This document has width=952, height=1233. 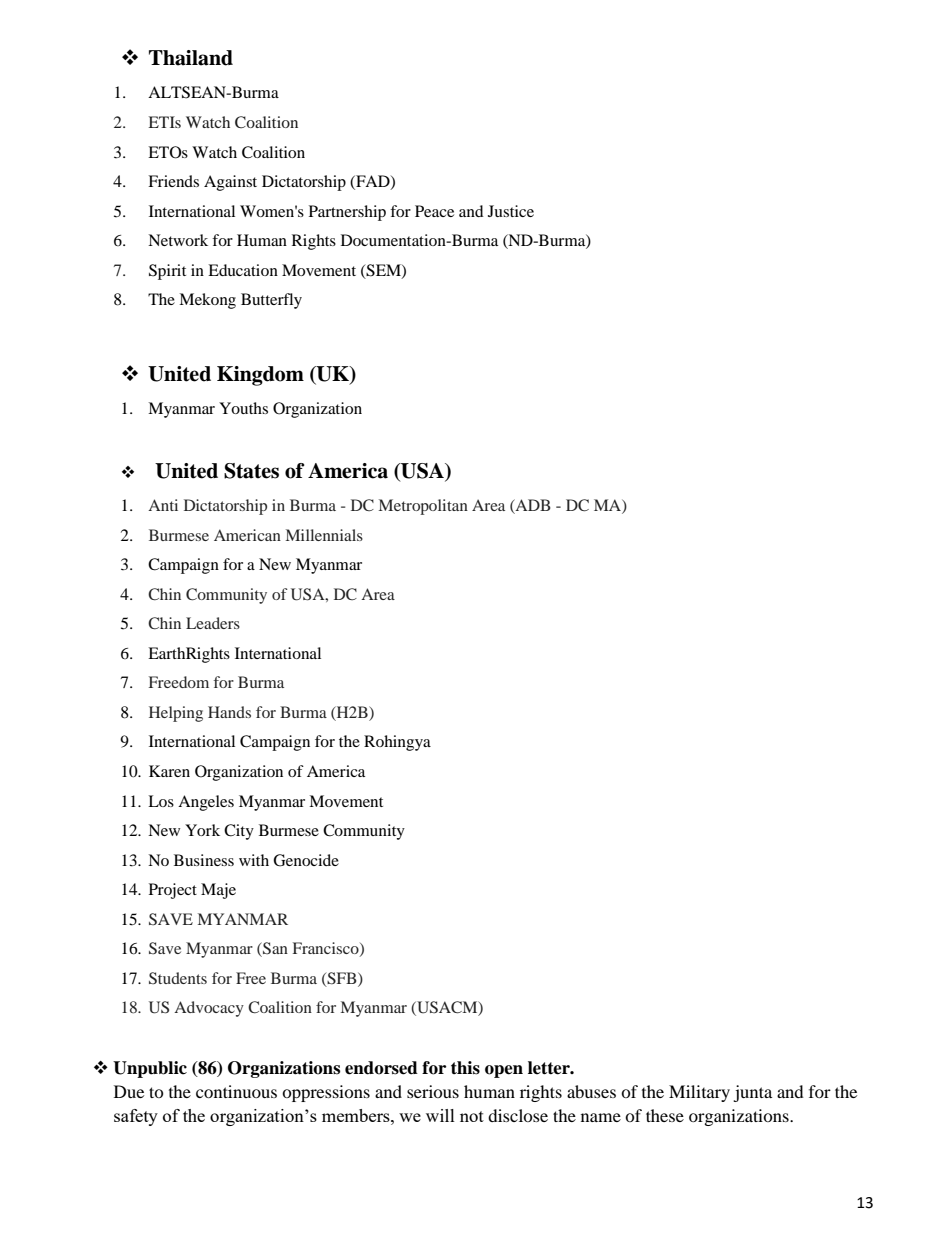 I want to click on Justice, so click(x=511, y=211).
